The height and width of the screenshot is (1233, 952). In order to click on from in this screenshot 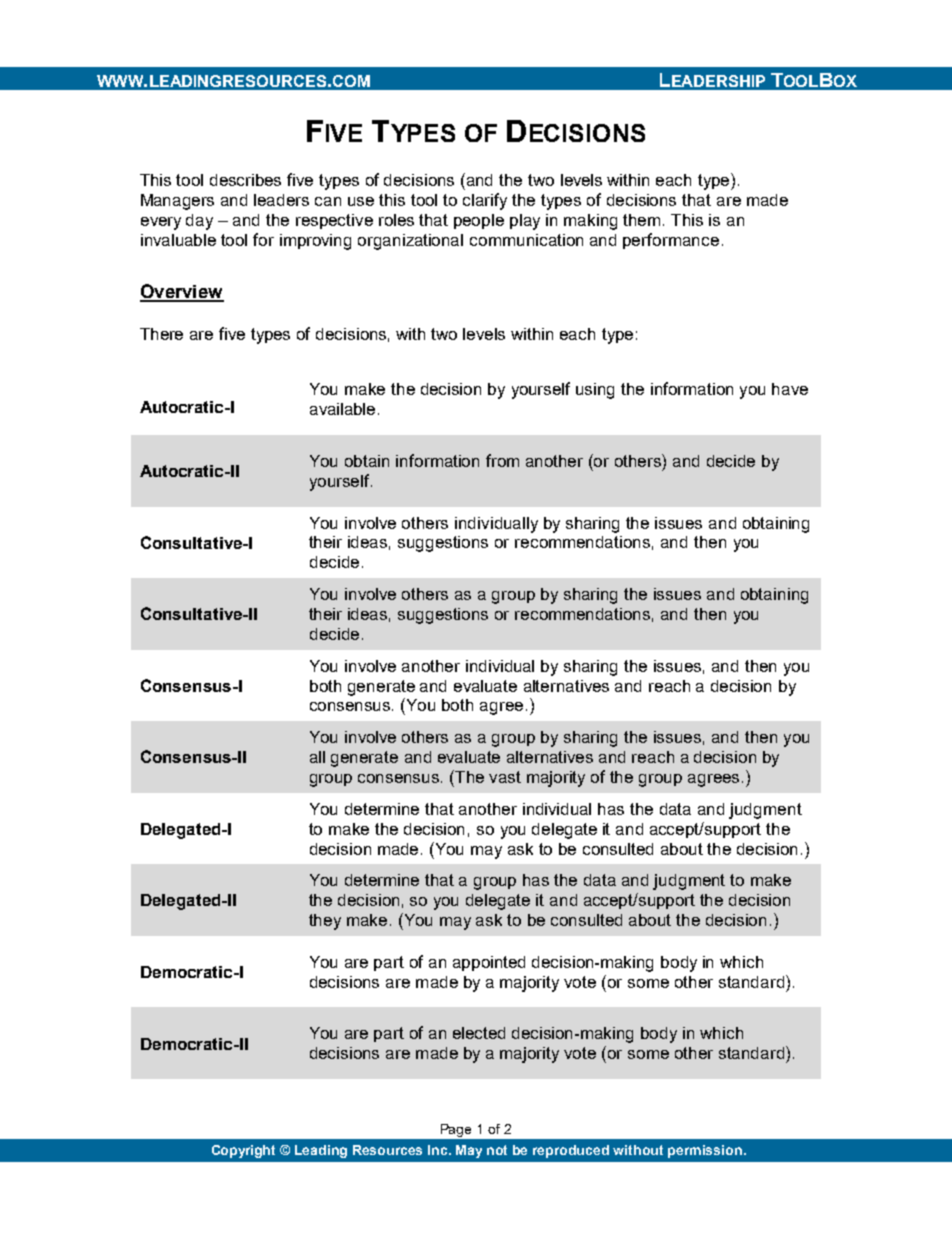, I will do `click(502, 460)`.
